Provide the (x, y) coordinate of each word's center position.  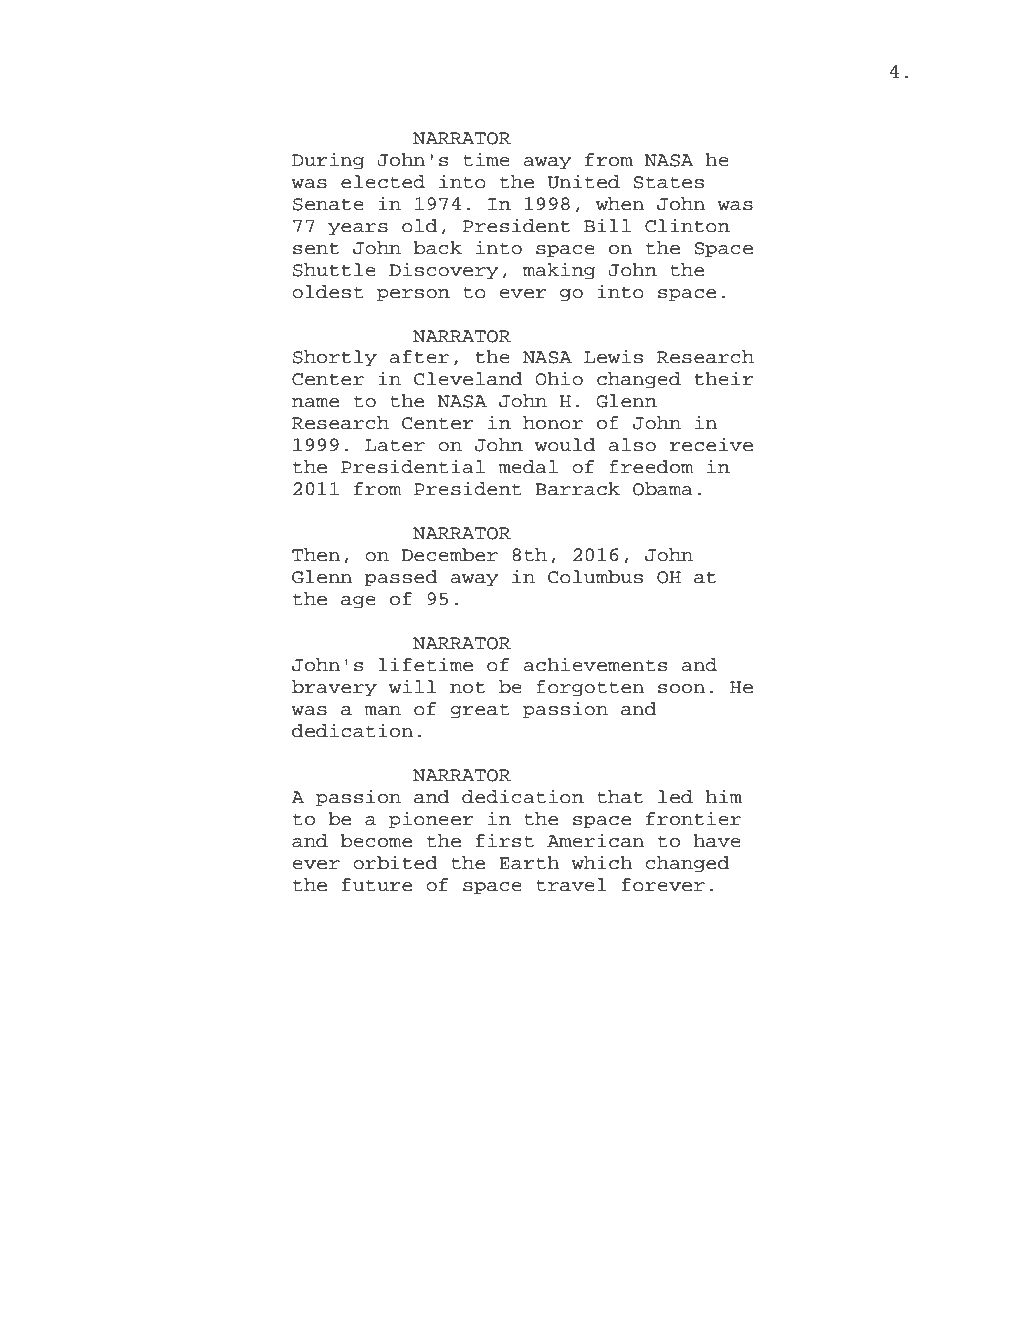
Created (218, 1304)
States (668, 182)
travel (571, 885)
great (480, 710)
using (289, 1304)
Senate (328, 204)
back (437, 248)
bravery (334, 688)
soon (681, 689)
